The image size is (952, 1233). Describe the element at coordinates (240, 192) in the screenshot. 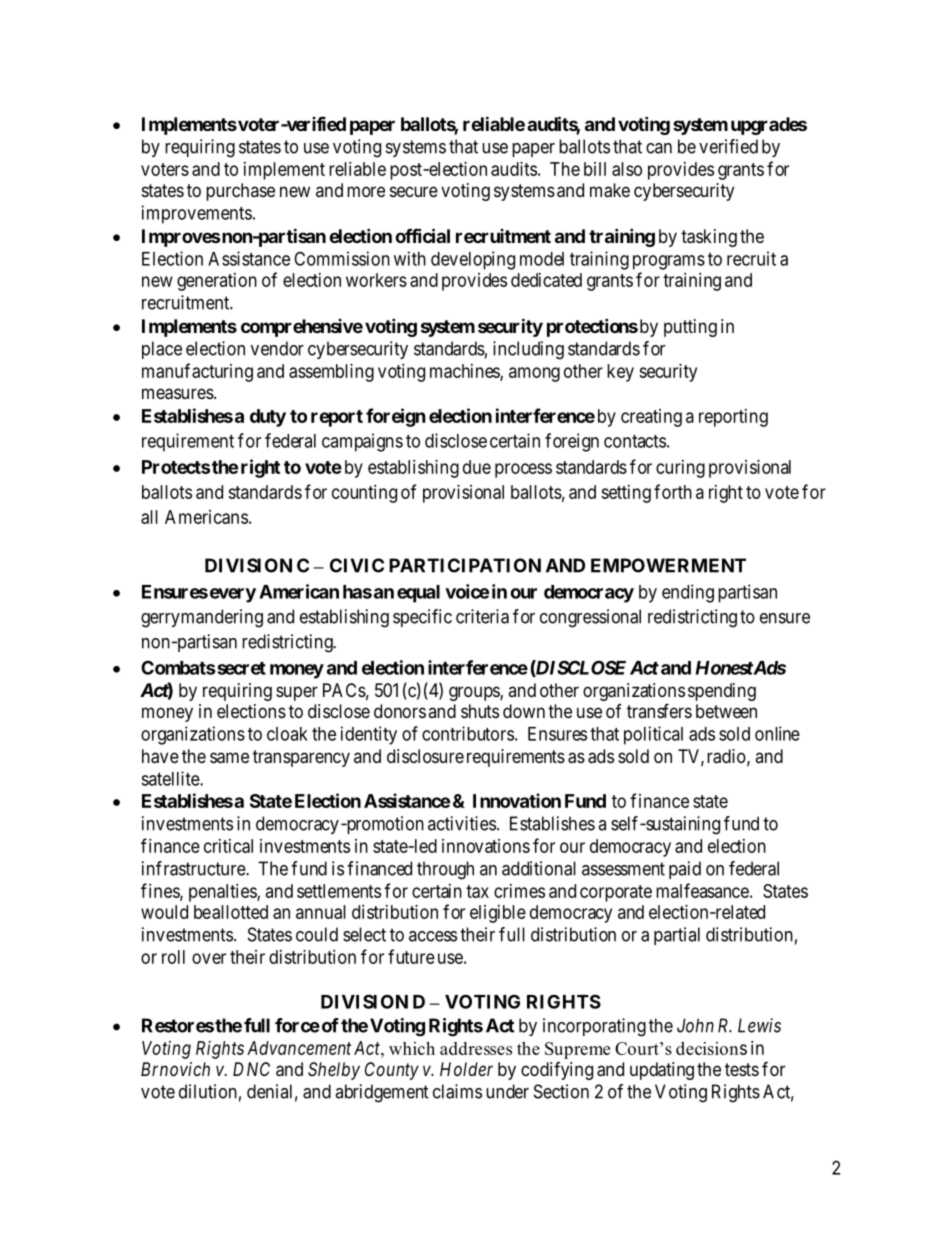

I see `purchase` at that location.
